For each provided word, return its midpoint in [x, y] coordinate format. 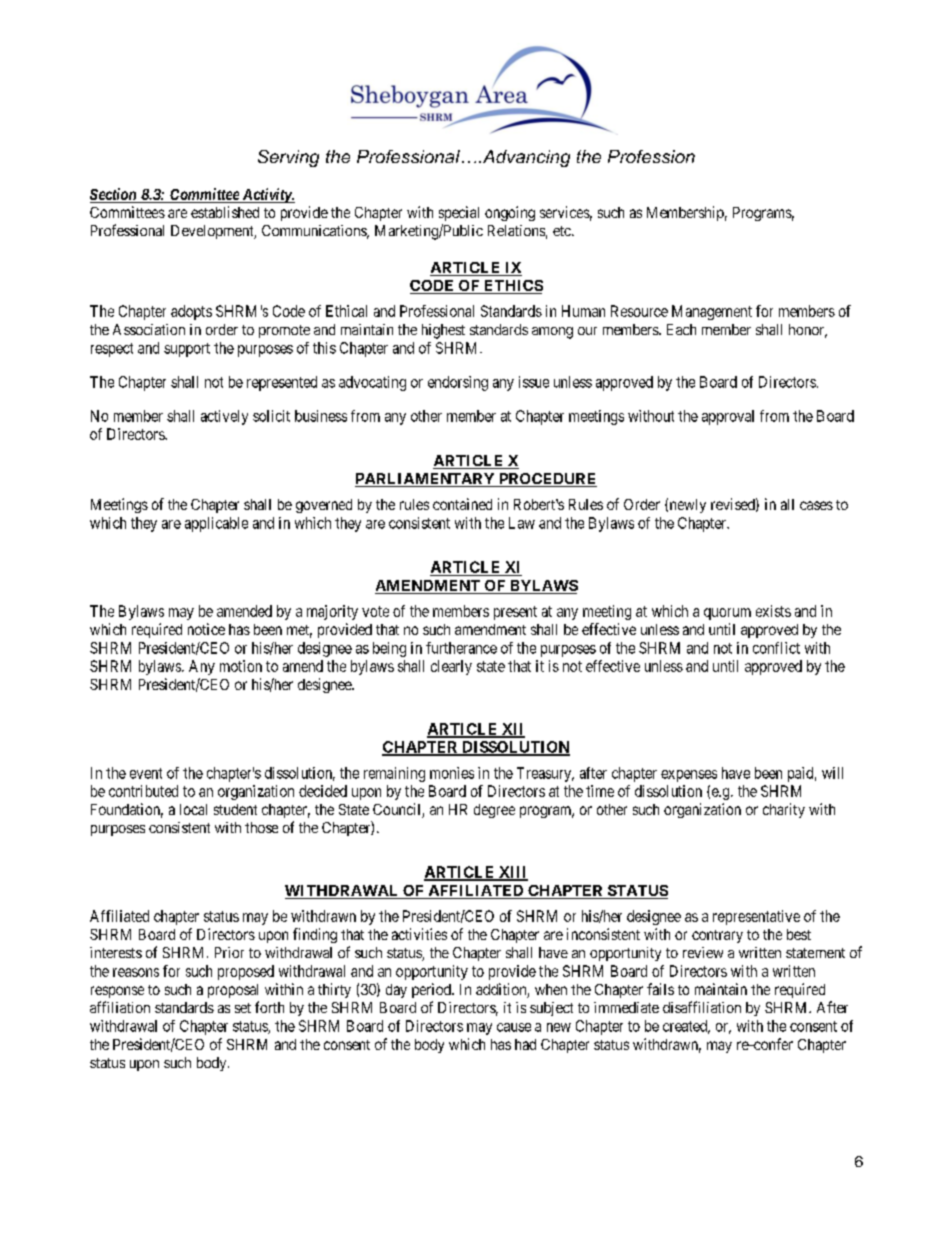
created [686, 1027]
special [459, 213]
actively [224, 417]
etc [563, 231]
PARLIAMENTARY [426, 480]
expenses [689, 776]
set [243, 1008]
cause [514, 1027]
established [225, 212]
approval [728, 417]
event [146, 773]
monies [452, 773]
